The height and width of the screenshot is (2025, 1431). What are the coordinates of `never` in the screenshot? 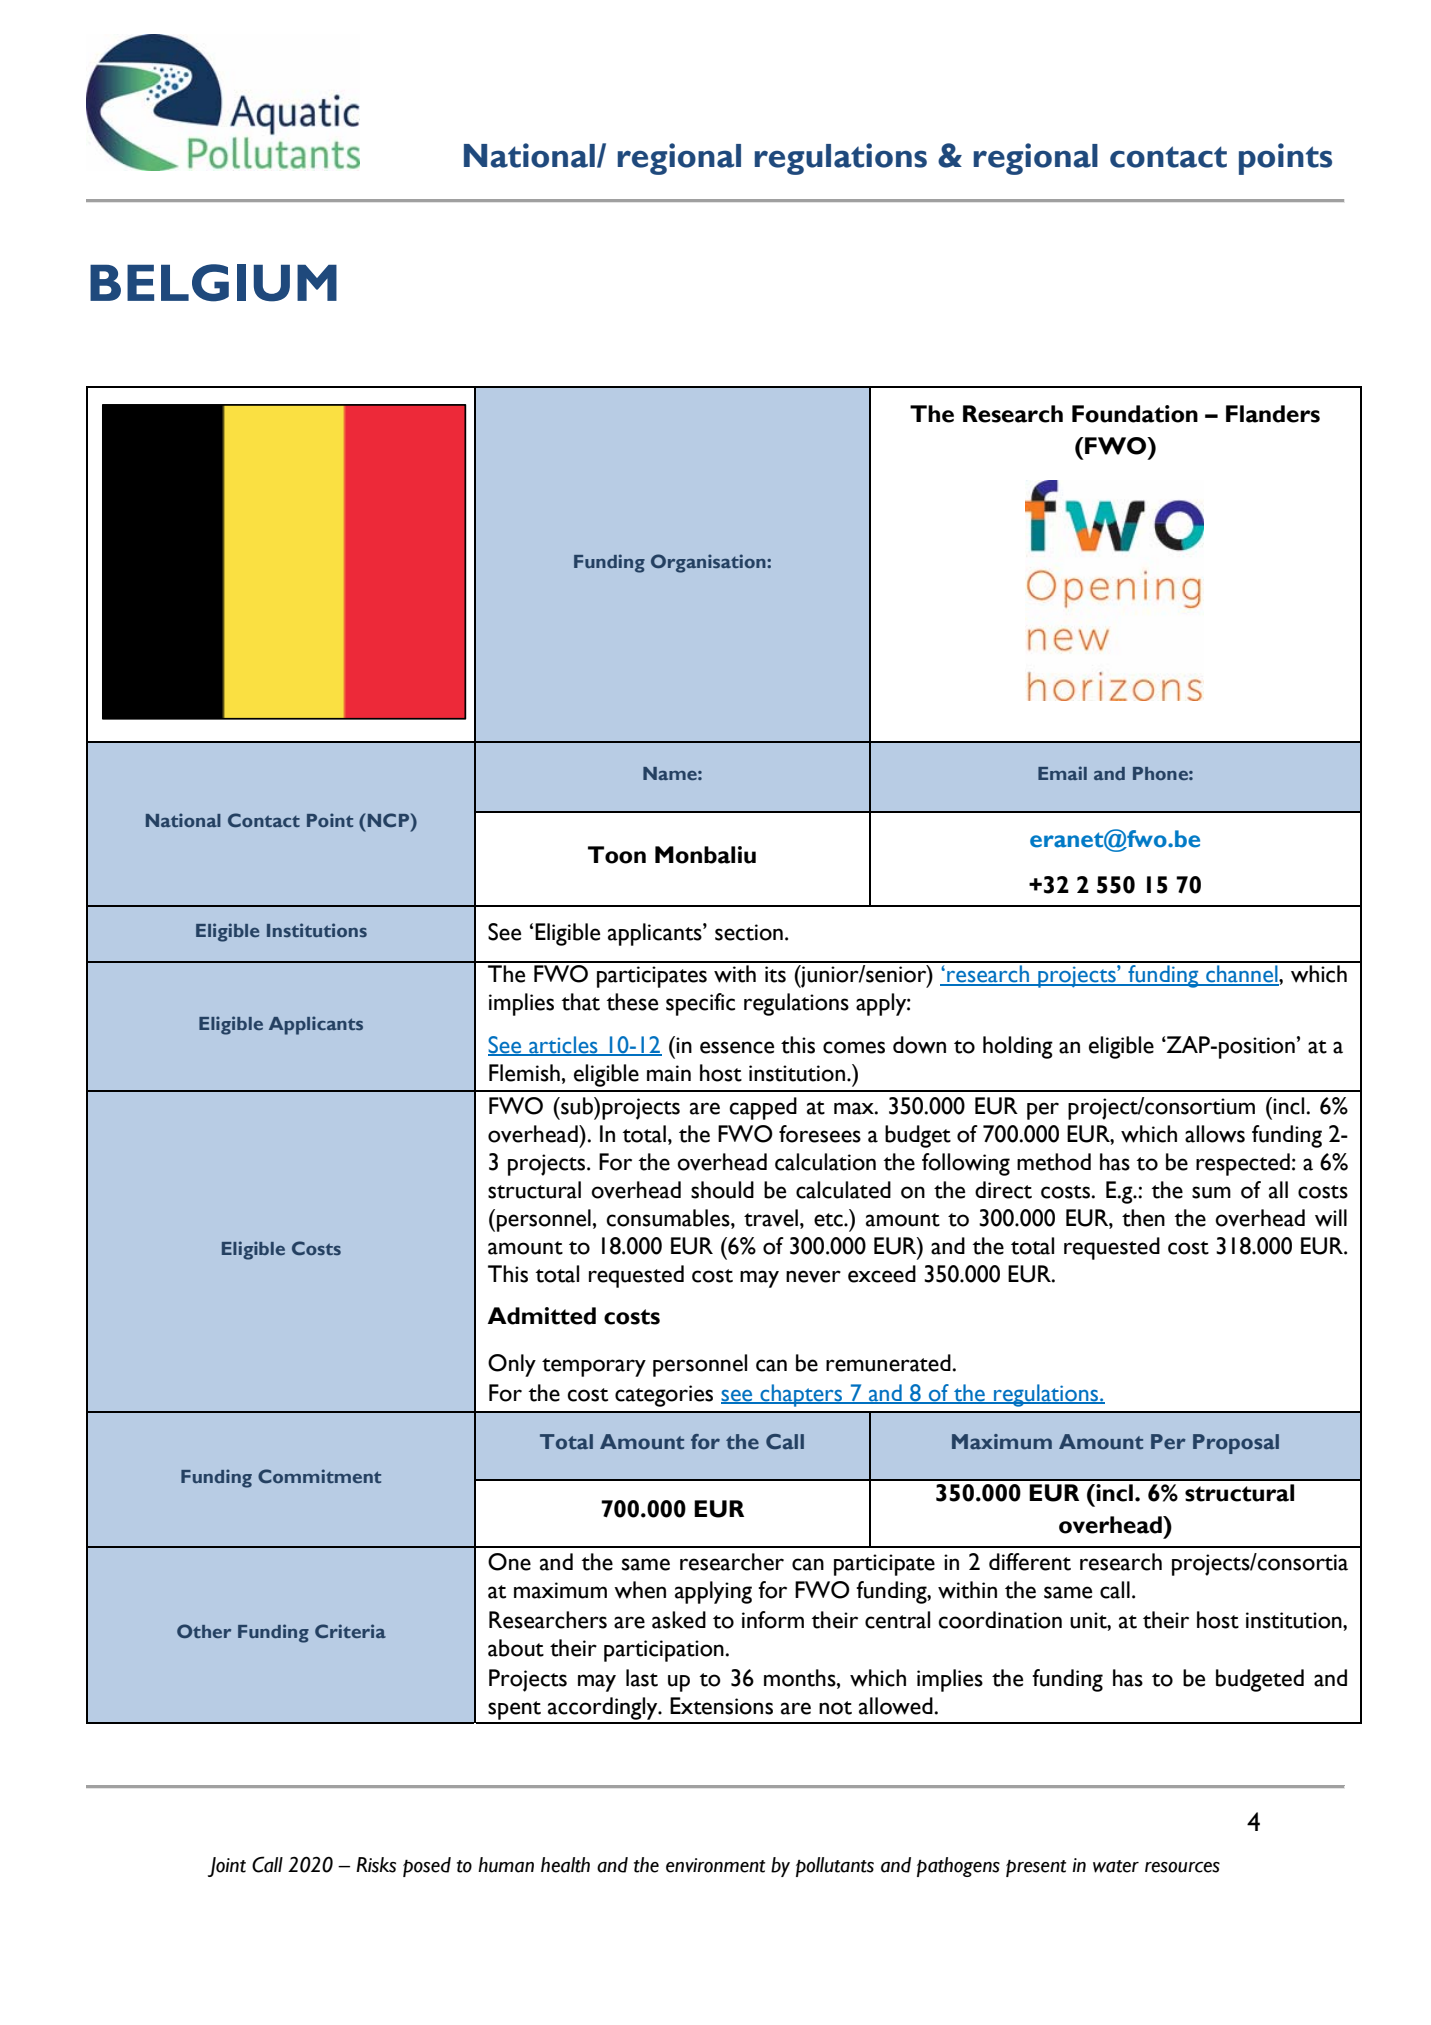 It's located at (813, 1276).
